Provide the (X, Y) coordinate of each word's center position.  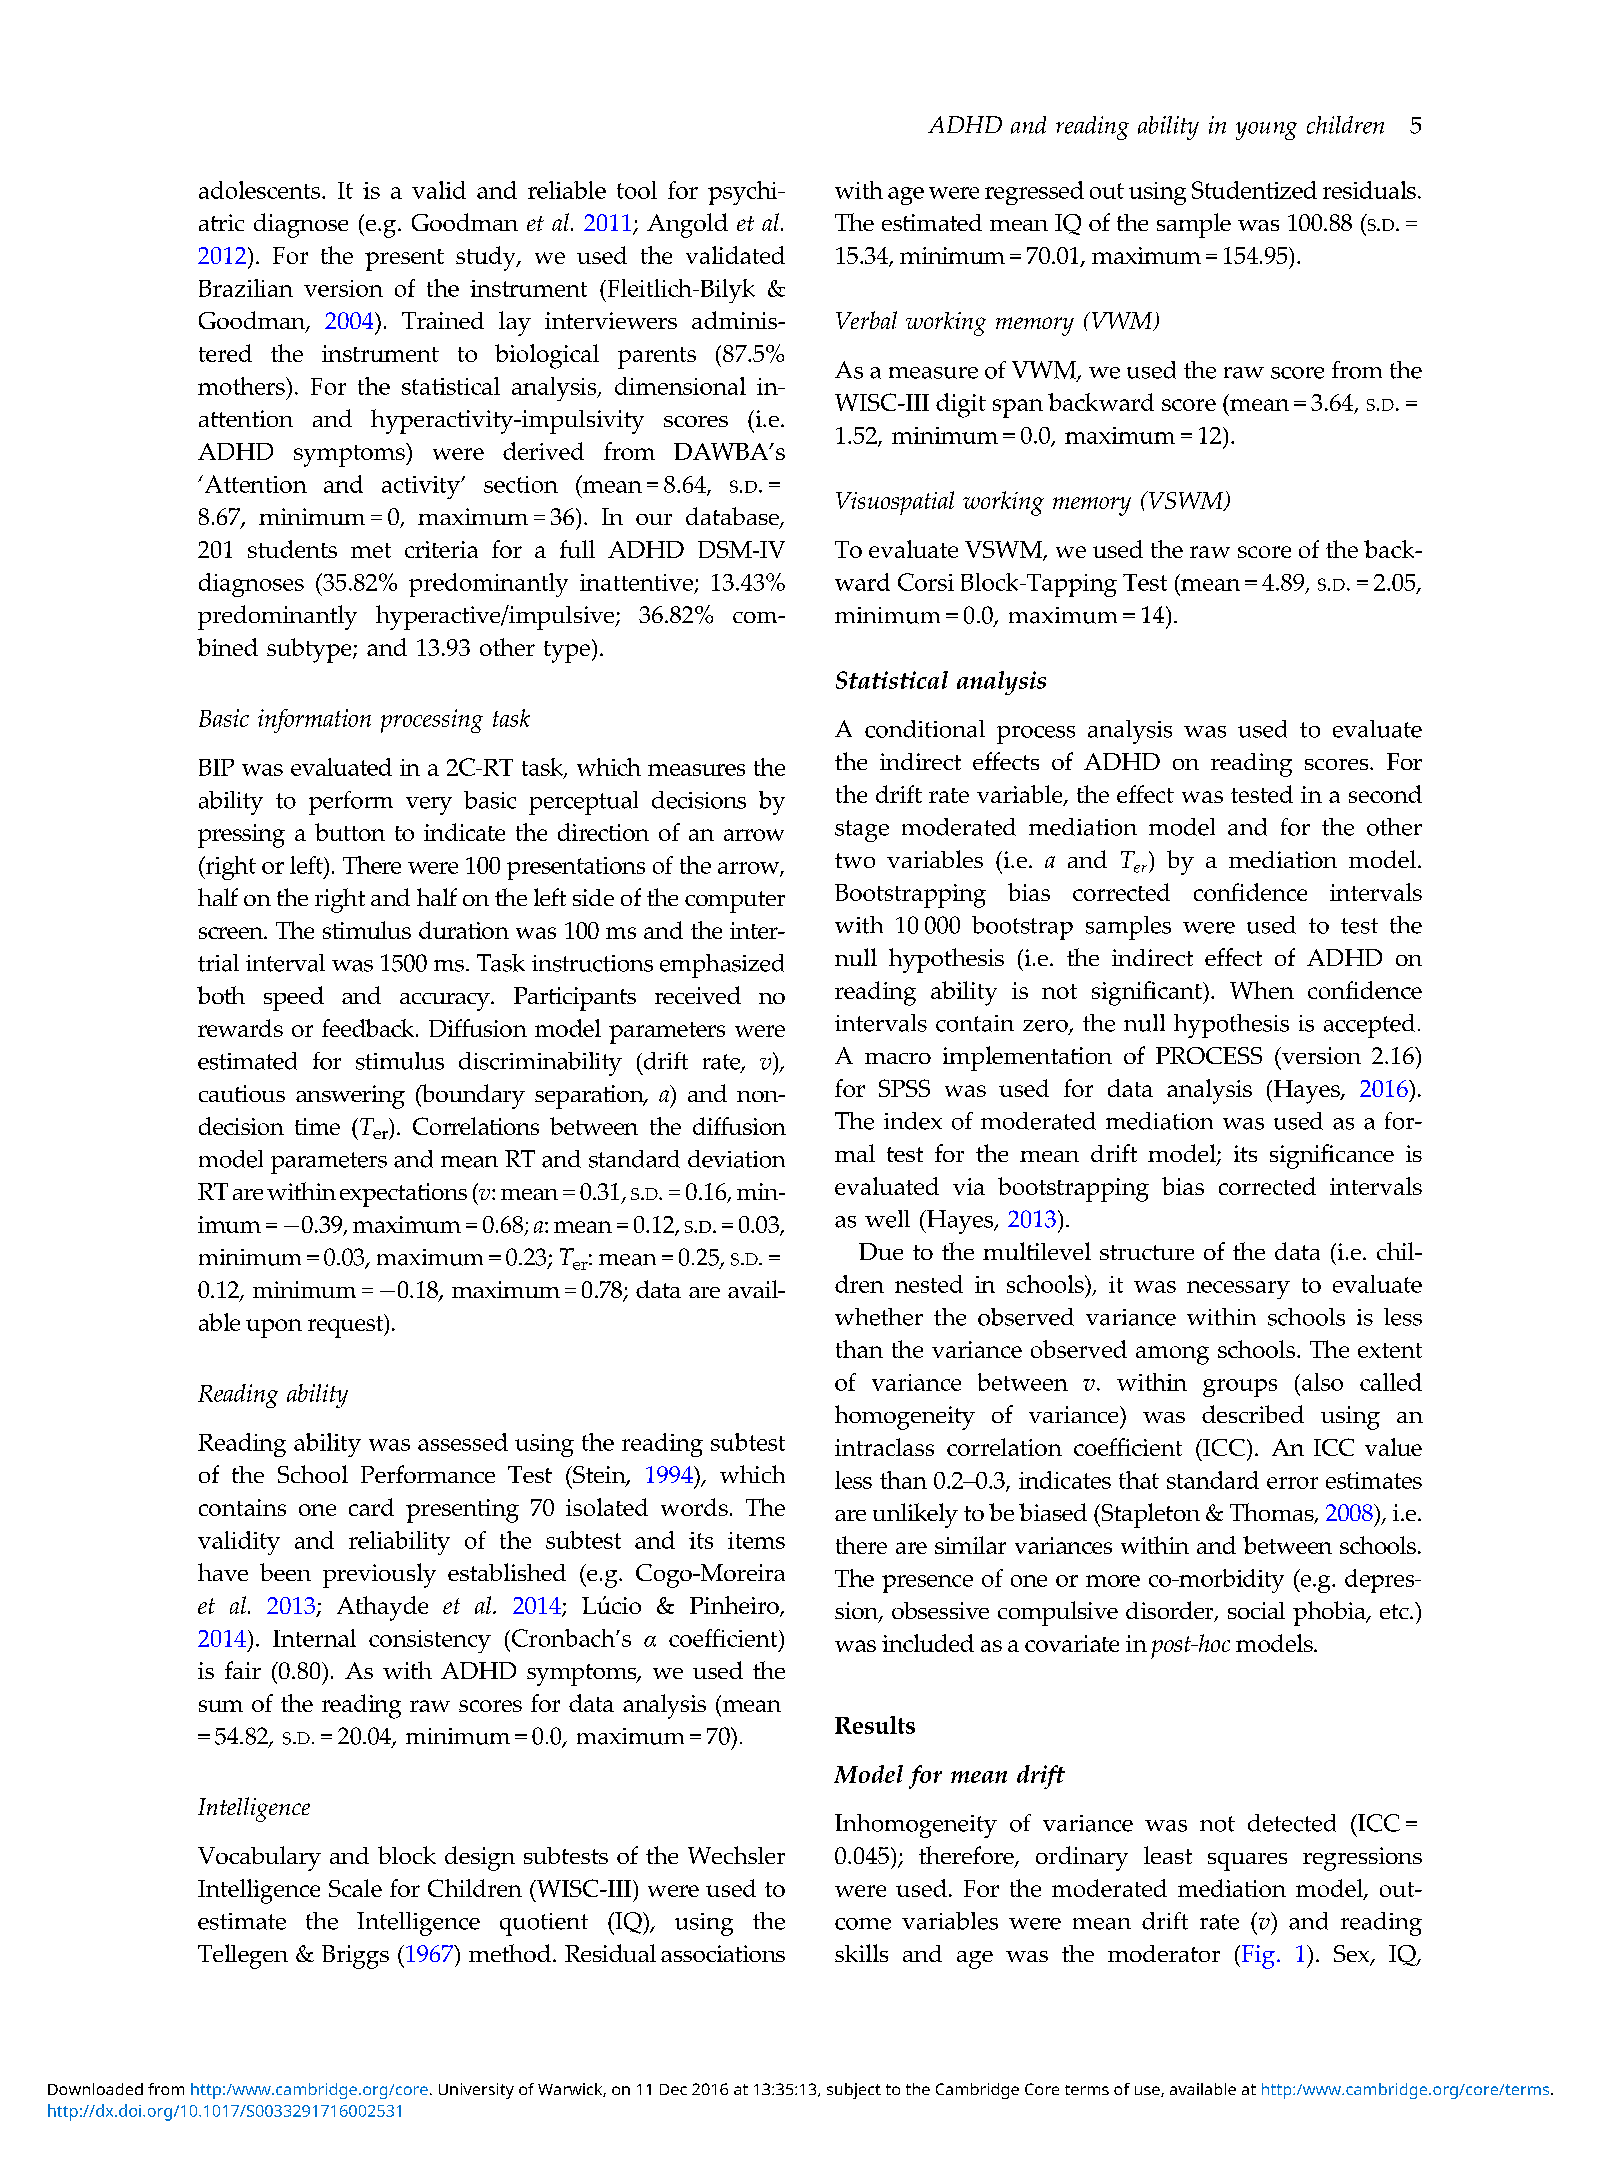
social (1256, 1610)
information (314, 721)
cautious (242, 1093)
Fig (1257, 1957)
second (1385, 794)
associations (723, 1953)
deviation (736, 1159)
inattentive (636, 582)
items (756, 1540)
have (223, 1572)
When (1262, 990)
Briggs (355, 1957)
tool (637, 190)
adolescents (261, 190)
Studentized (1254, 190)
